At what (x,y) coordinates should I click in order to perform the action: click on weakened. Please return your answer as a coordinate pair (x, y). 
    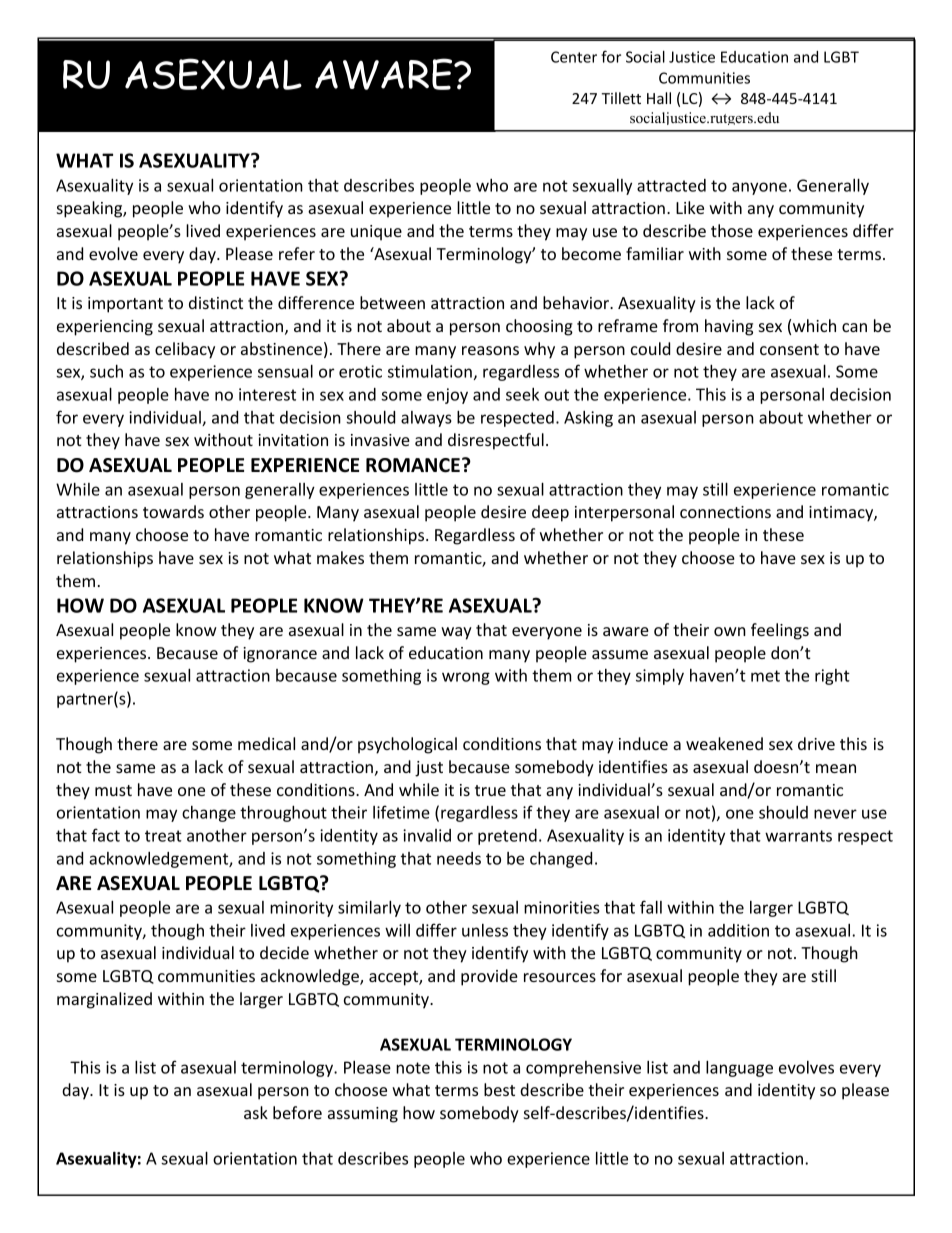
    Looking at the image, I should click on (724, 743).
